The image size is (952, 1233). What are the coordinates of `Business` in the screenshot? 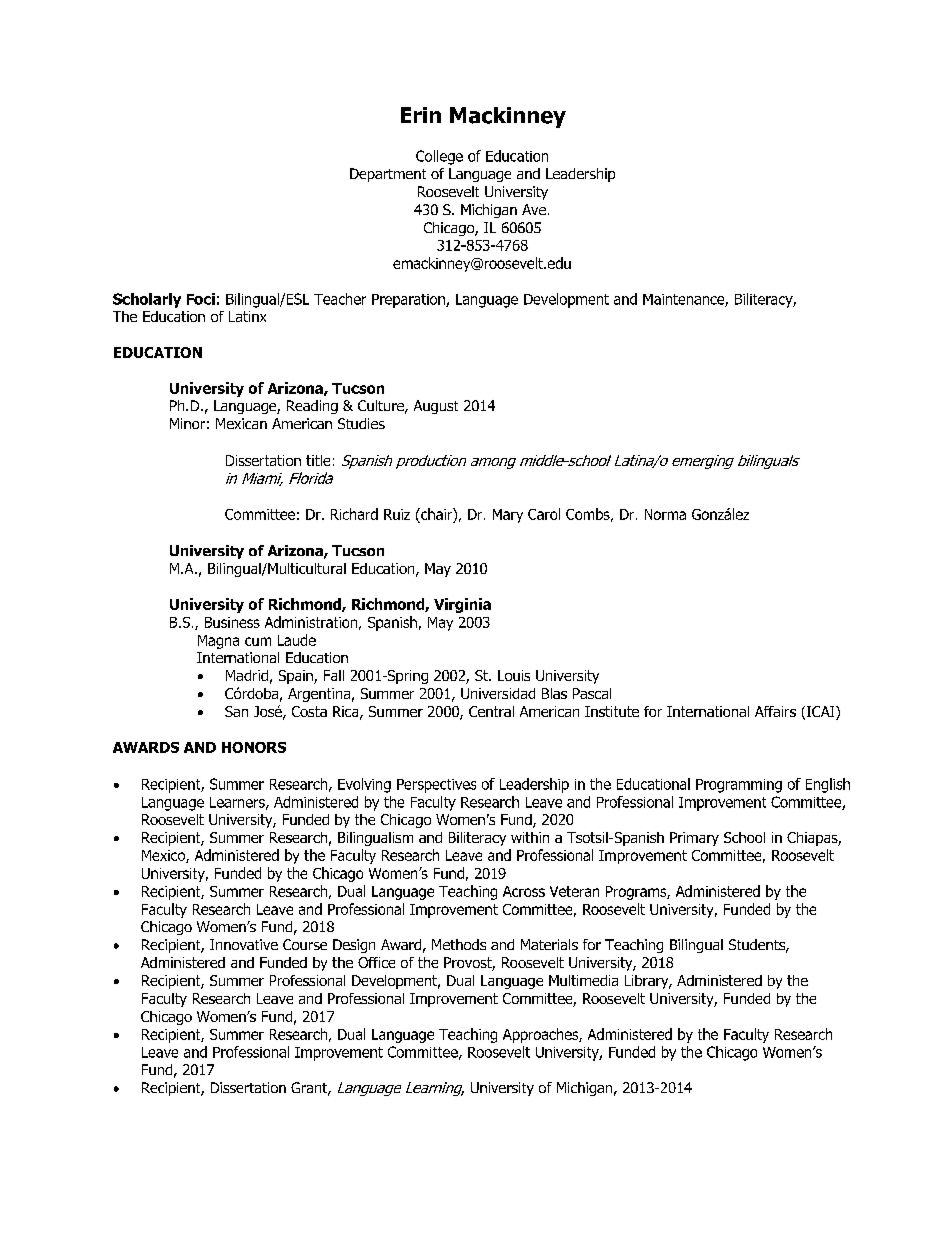 It's located at (232, 622).
